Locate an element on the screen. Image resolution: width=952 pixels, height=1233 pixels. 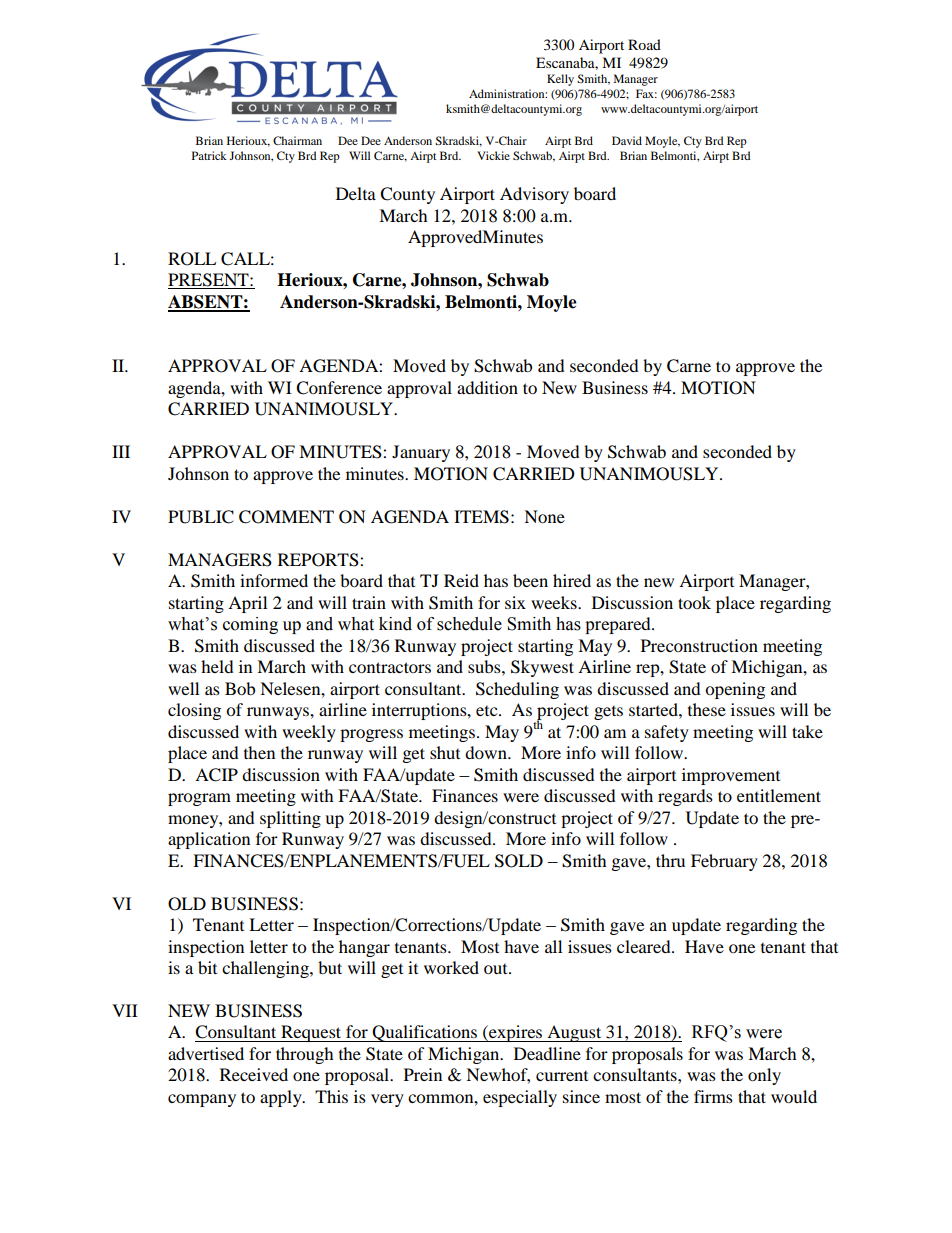
Patrick is located at coordinates (209, 155).
